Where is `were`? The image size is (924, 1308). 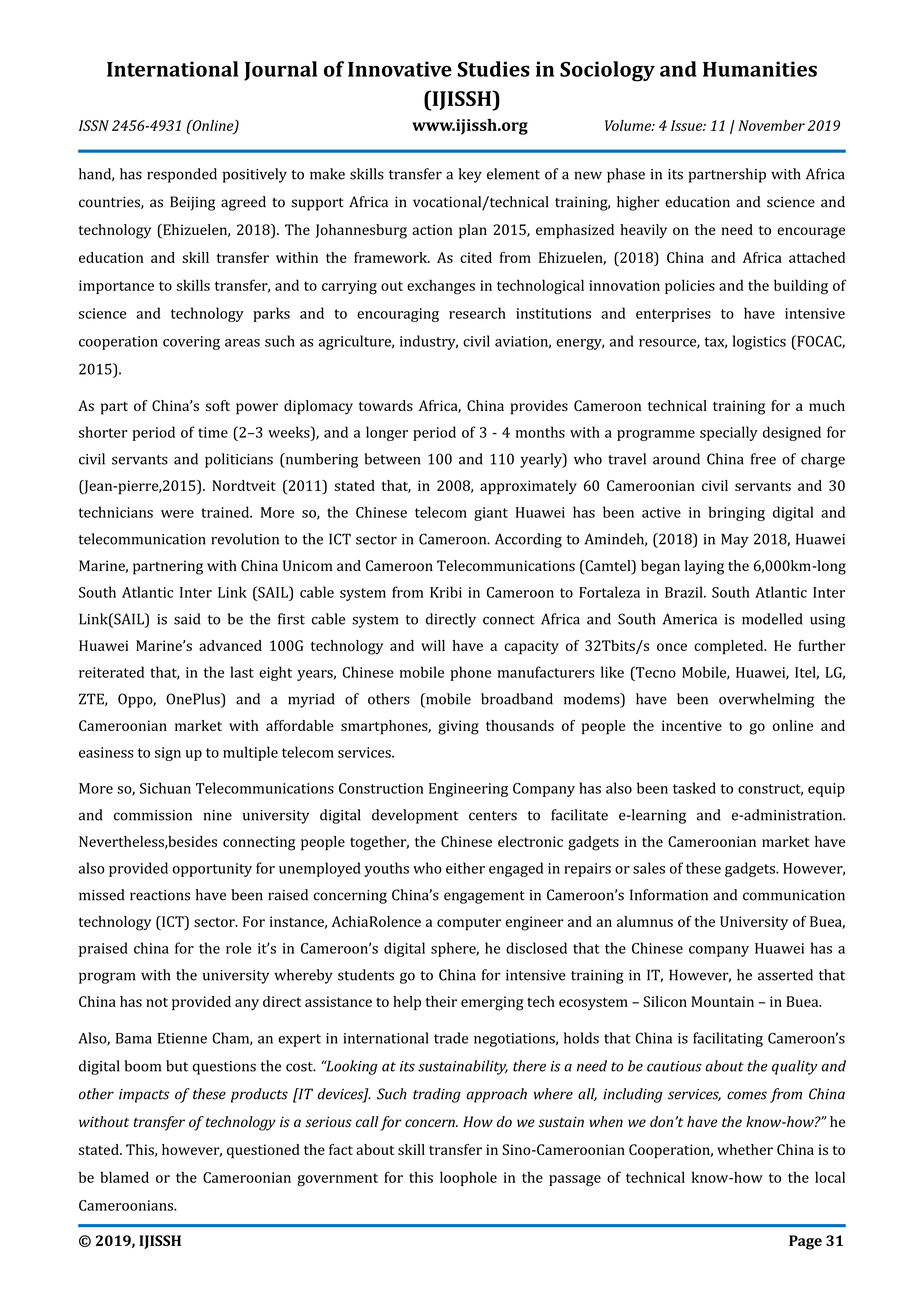 were is located at coordinates (177, 514).
